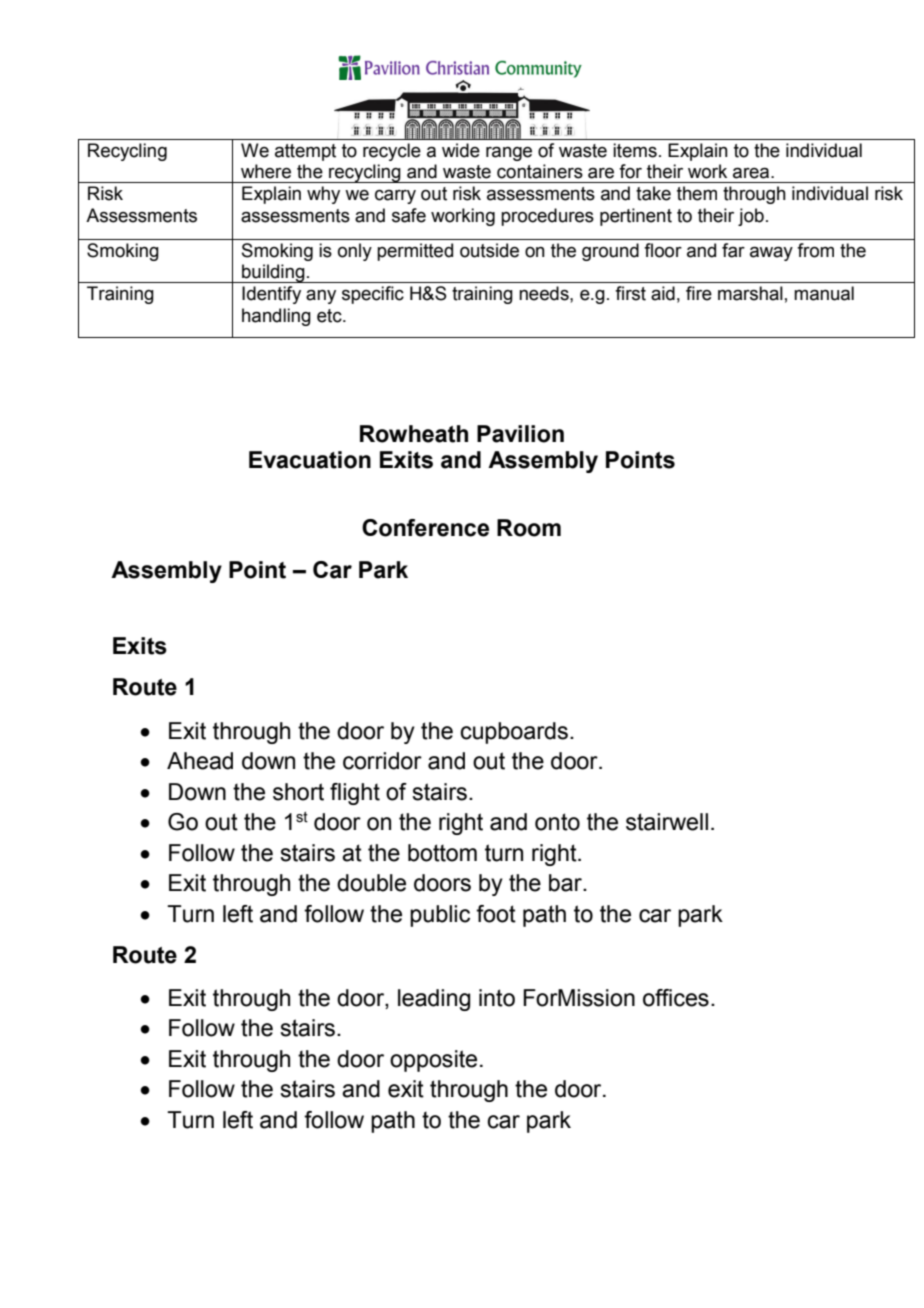 The height and width of the screenshot is (1308, 924). Describe the element at coordinates (676, 998) in the screenshot. I see `offices` at that location.
